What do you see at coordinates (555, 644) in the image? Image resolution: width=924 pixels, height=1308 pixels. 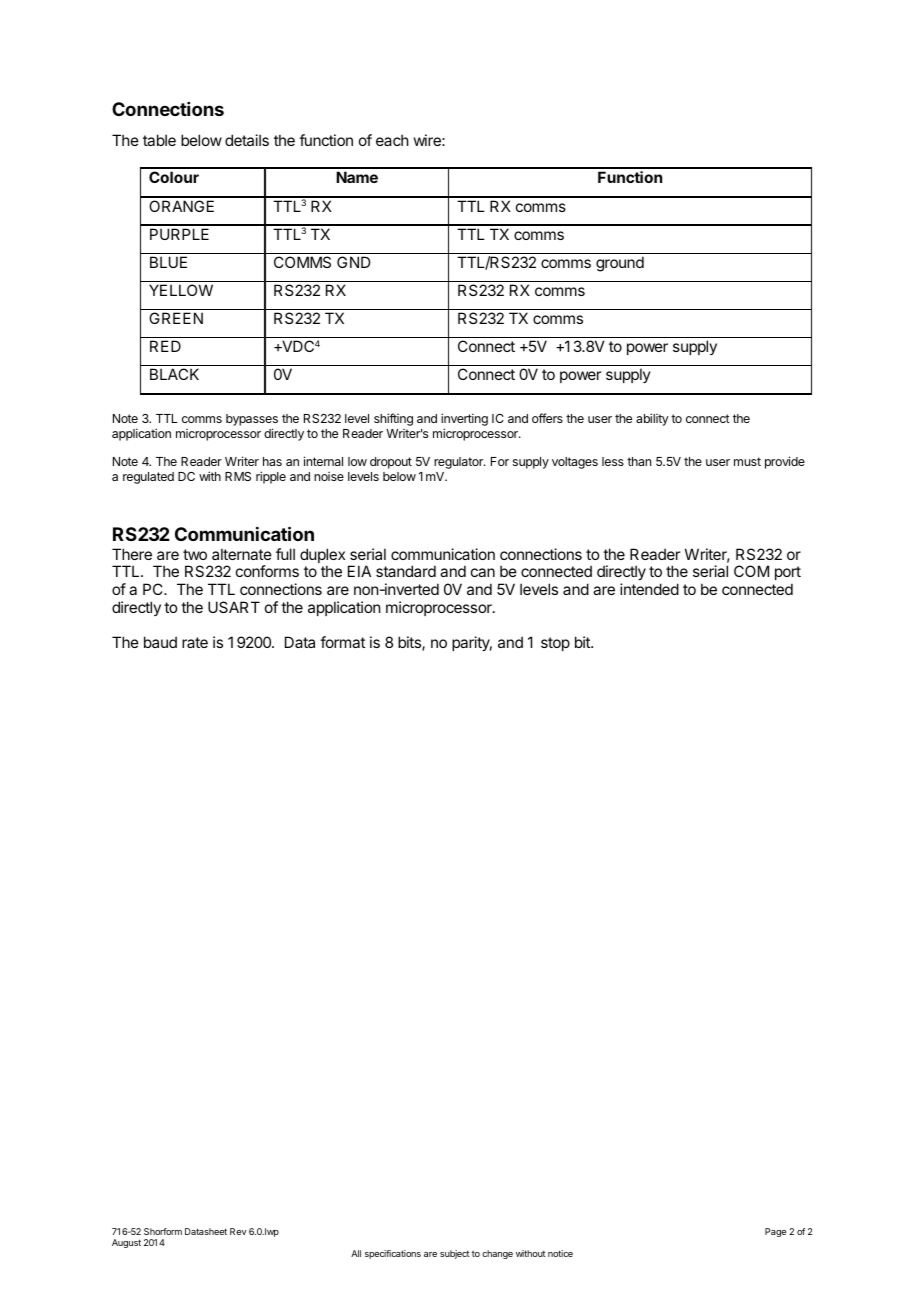 I see `stop` at bounding box center [555, 644].
